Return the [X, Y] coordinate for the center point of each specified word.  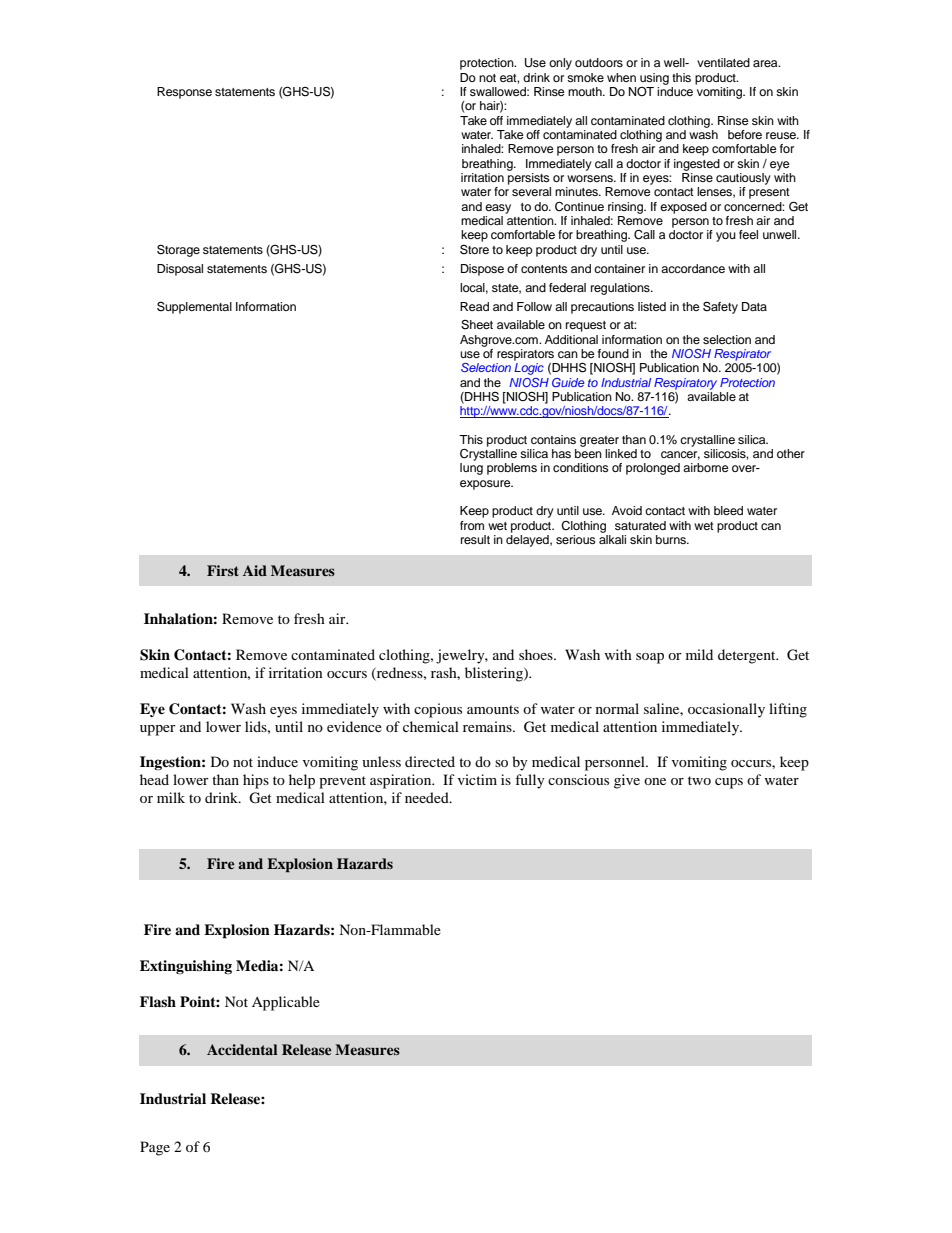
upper [158, 730]
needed [428, 797]
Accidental [242, 1049]
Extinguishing [186, 967]
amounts [493, 709]
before [745, 134]
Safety [720, 307]
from [472, 525]
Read [474, 306]
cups [729, 783]
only [560, 64]
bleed [728, 510]
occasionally [726, 710]
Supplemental [194, 307]
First [223, 570]
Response [184, 93]
